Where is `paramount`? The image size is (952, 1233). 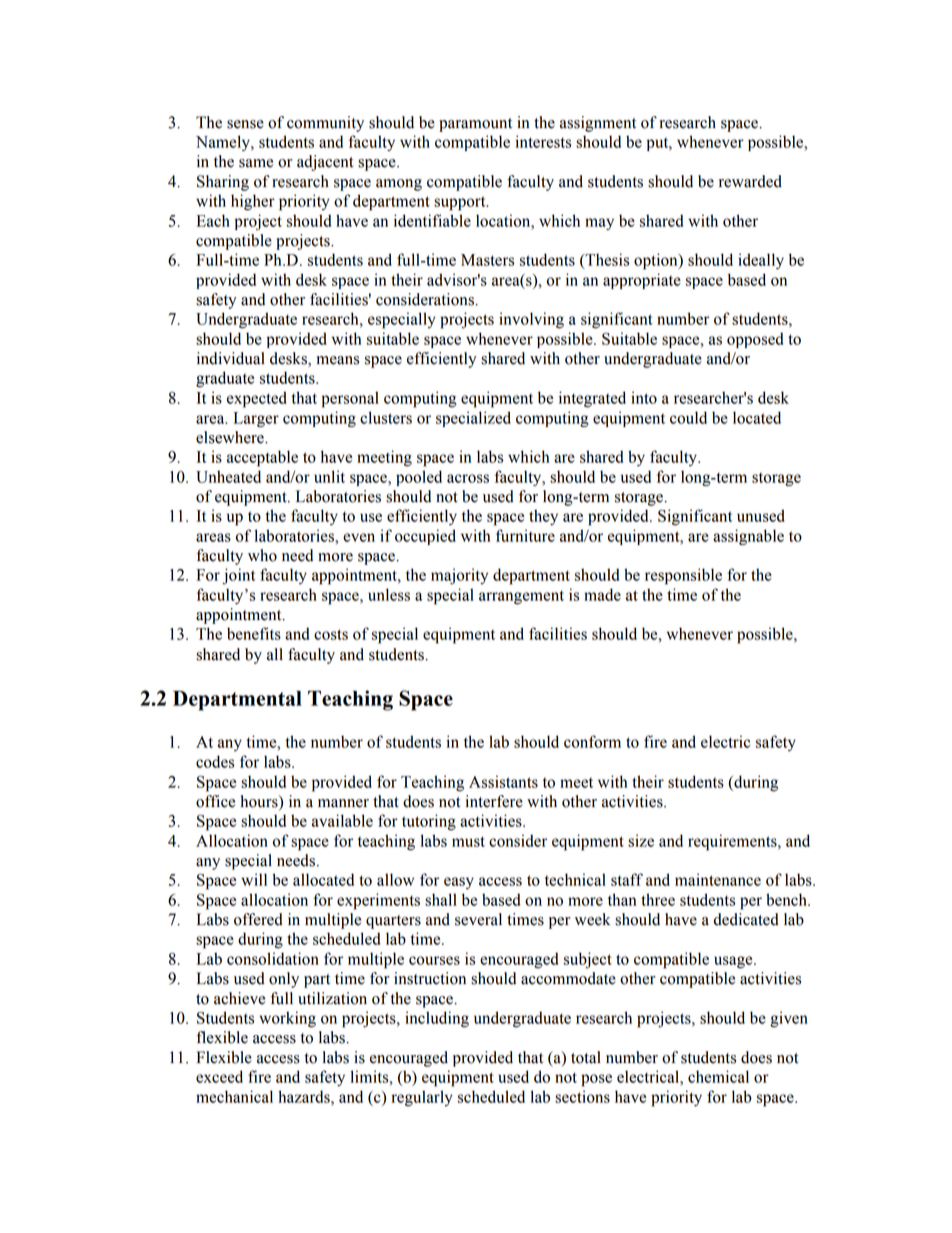
paramount is located at coordinates (475, 125).
